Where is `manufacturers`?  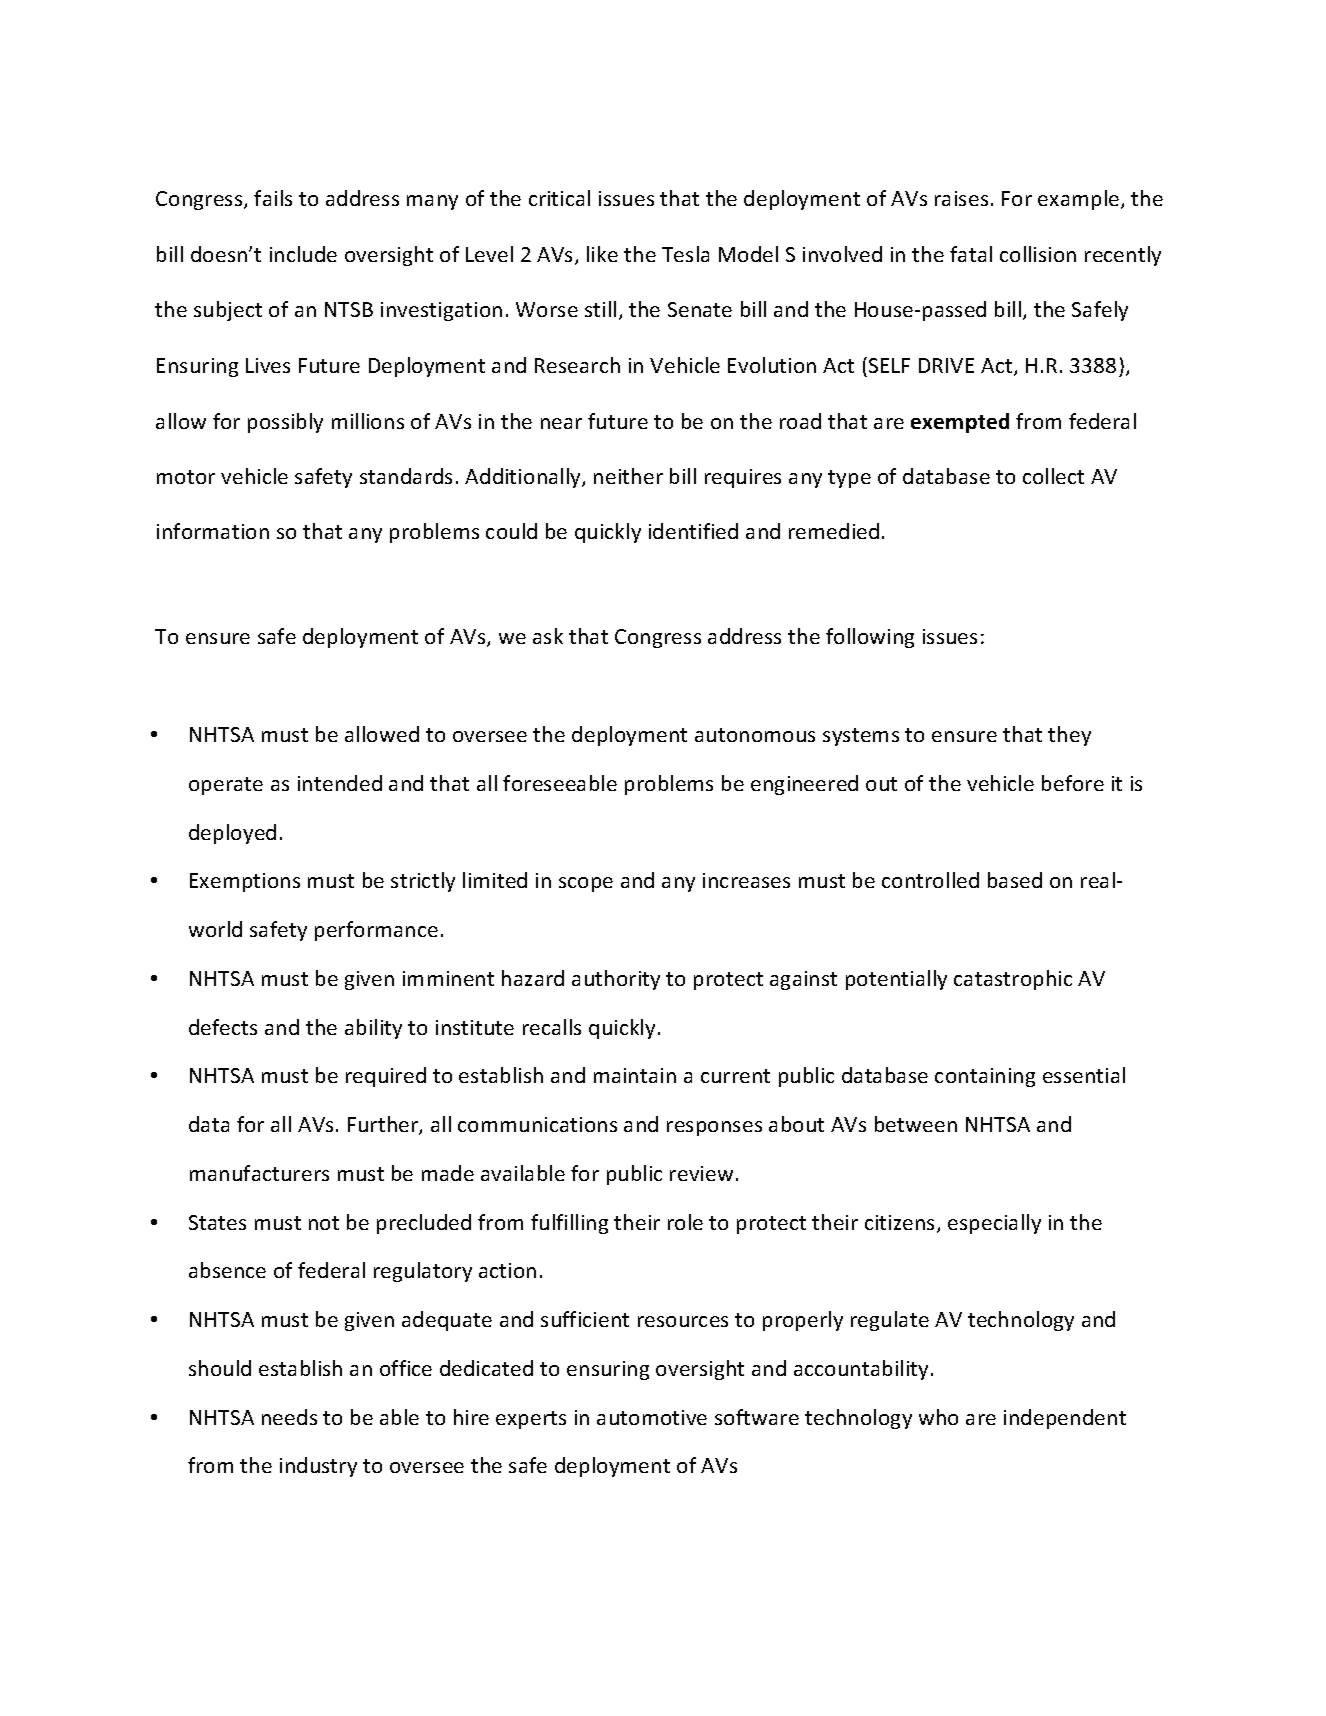 manufacturers is located at coordinates (259, 1173).
